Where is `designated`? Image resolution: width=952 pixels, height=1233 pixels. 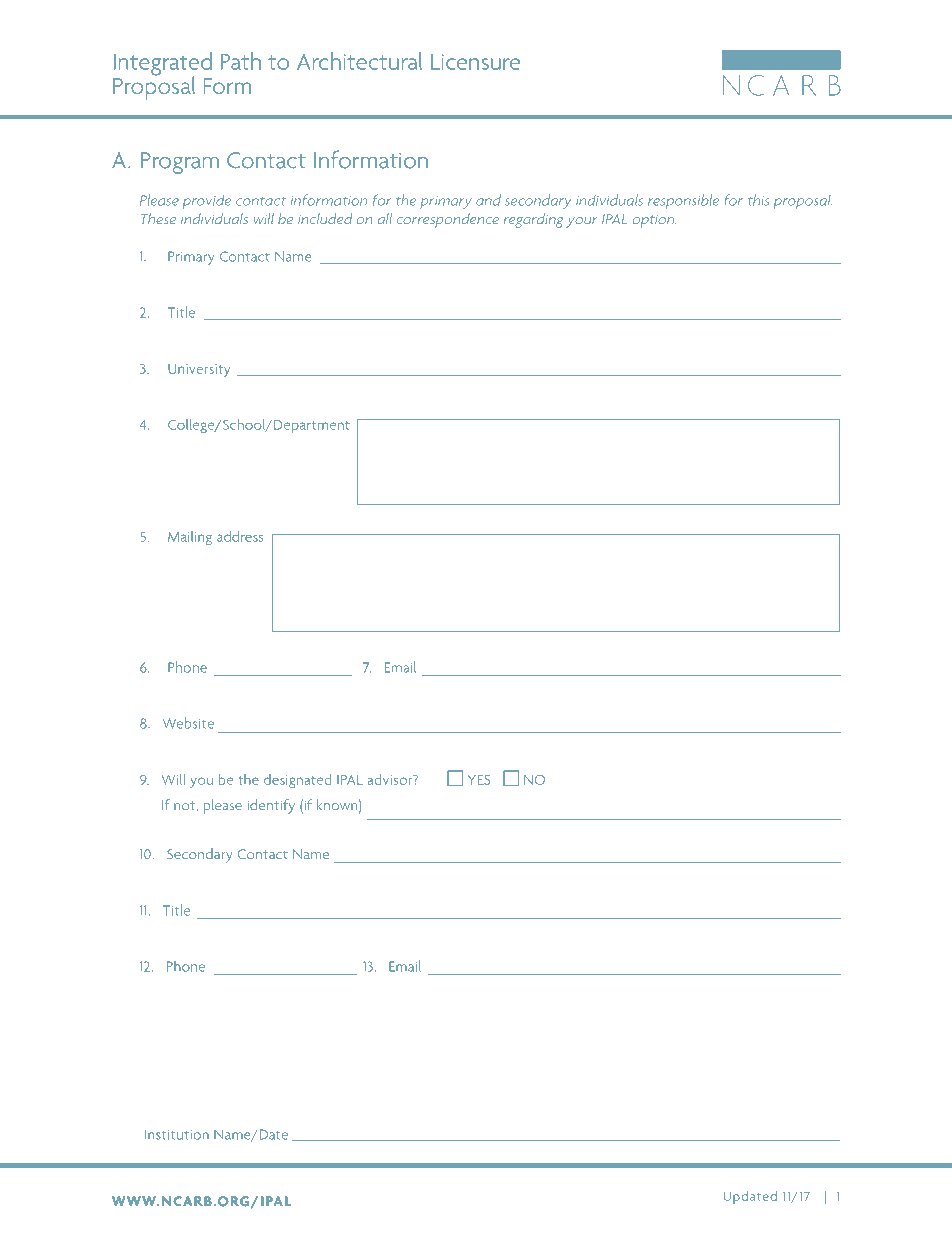 designated is located at coordinates (297, 781).
